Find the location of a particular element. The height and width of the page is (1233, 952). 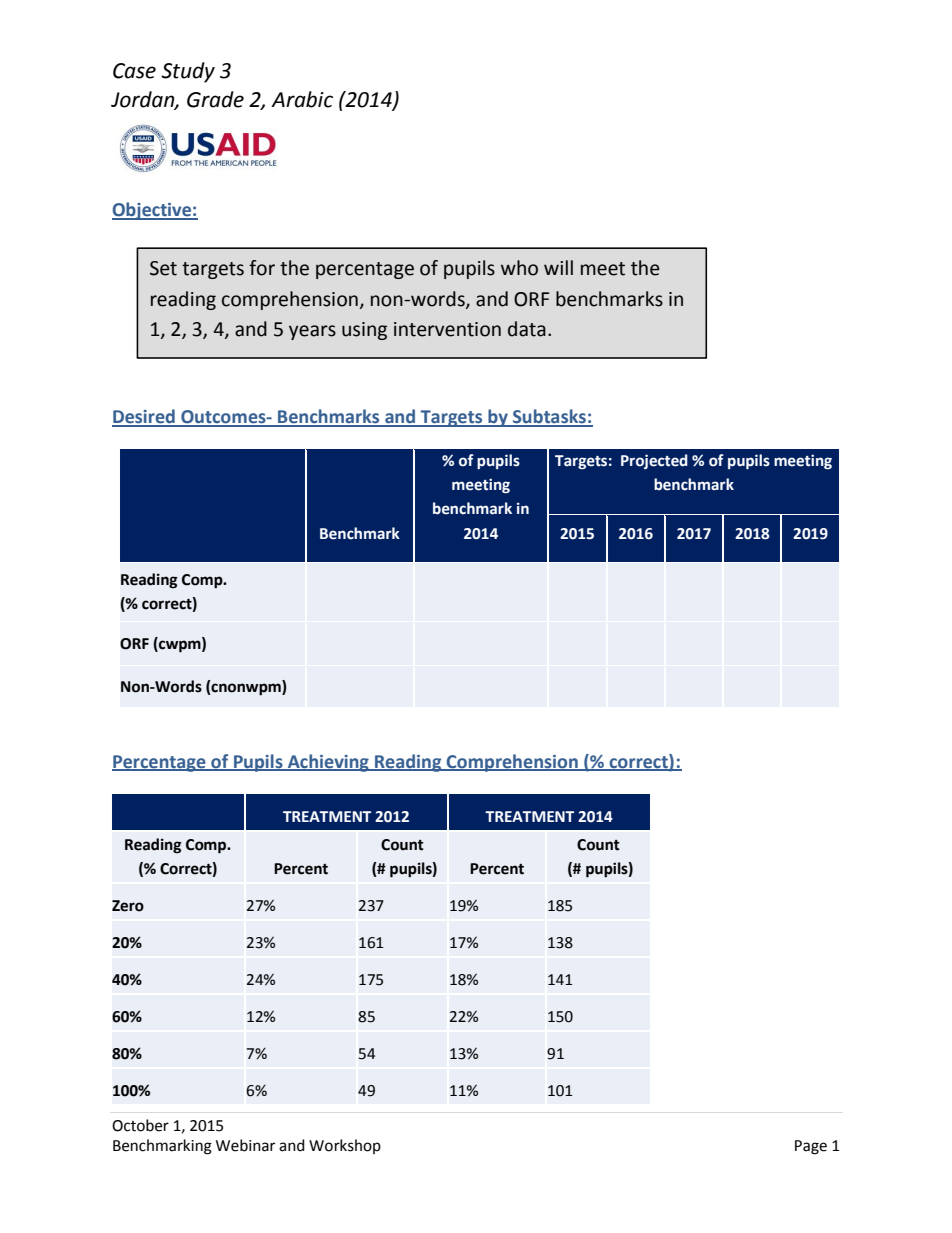

will is located at coordinates (558, 267).
